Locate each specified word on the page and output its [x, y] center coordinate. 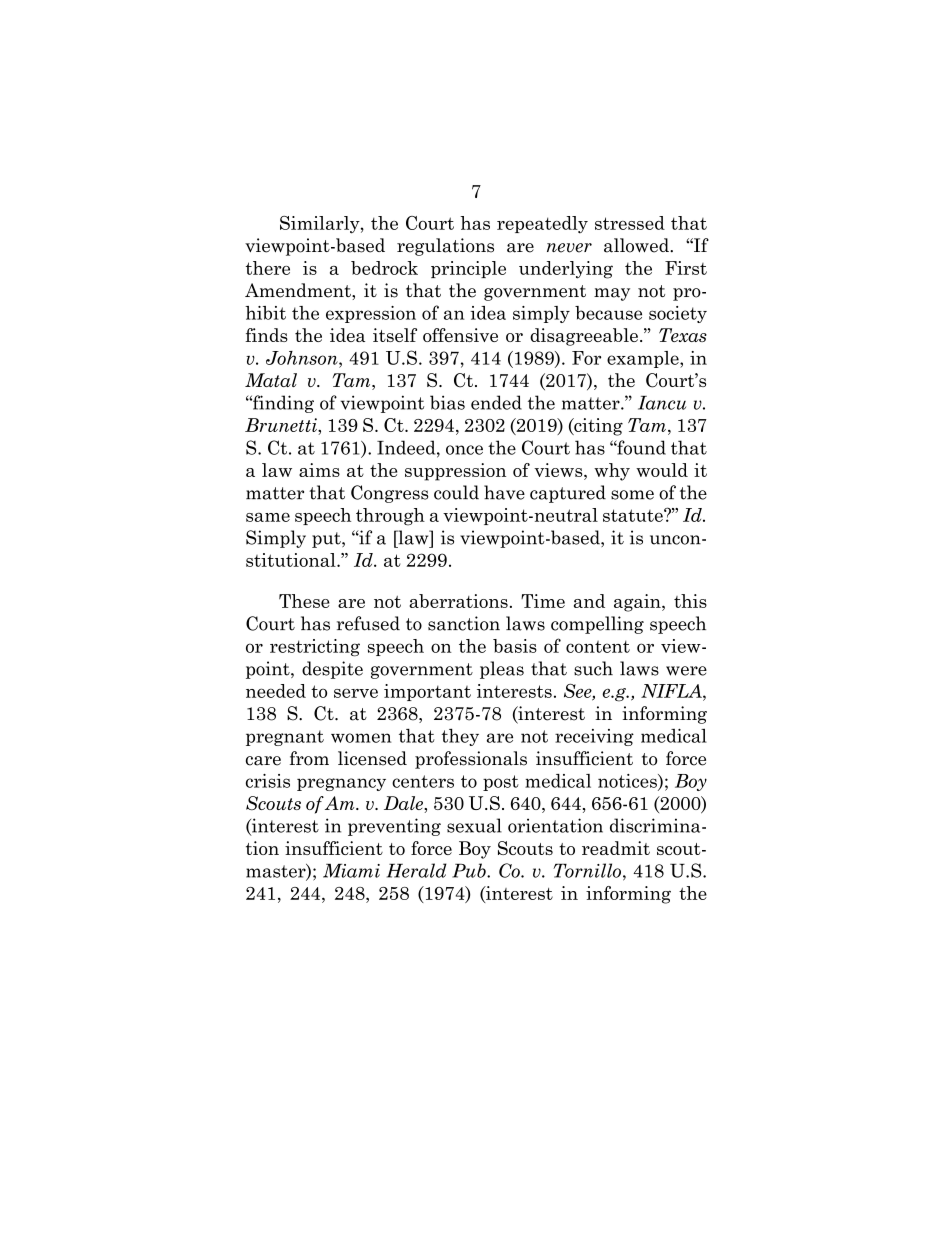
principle [468, 269]
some [632, 495]
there [268, 268]
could [456, 492]
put [327, 540]
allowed [637, 245]
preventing [394, 827]
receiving [594, 737]
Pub [470, 870]
